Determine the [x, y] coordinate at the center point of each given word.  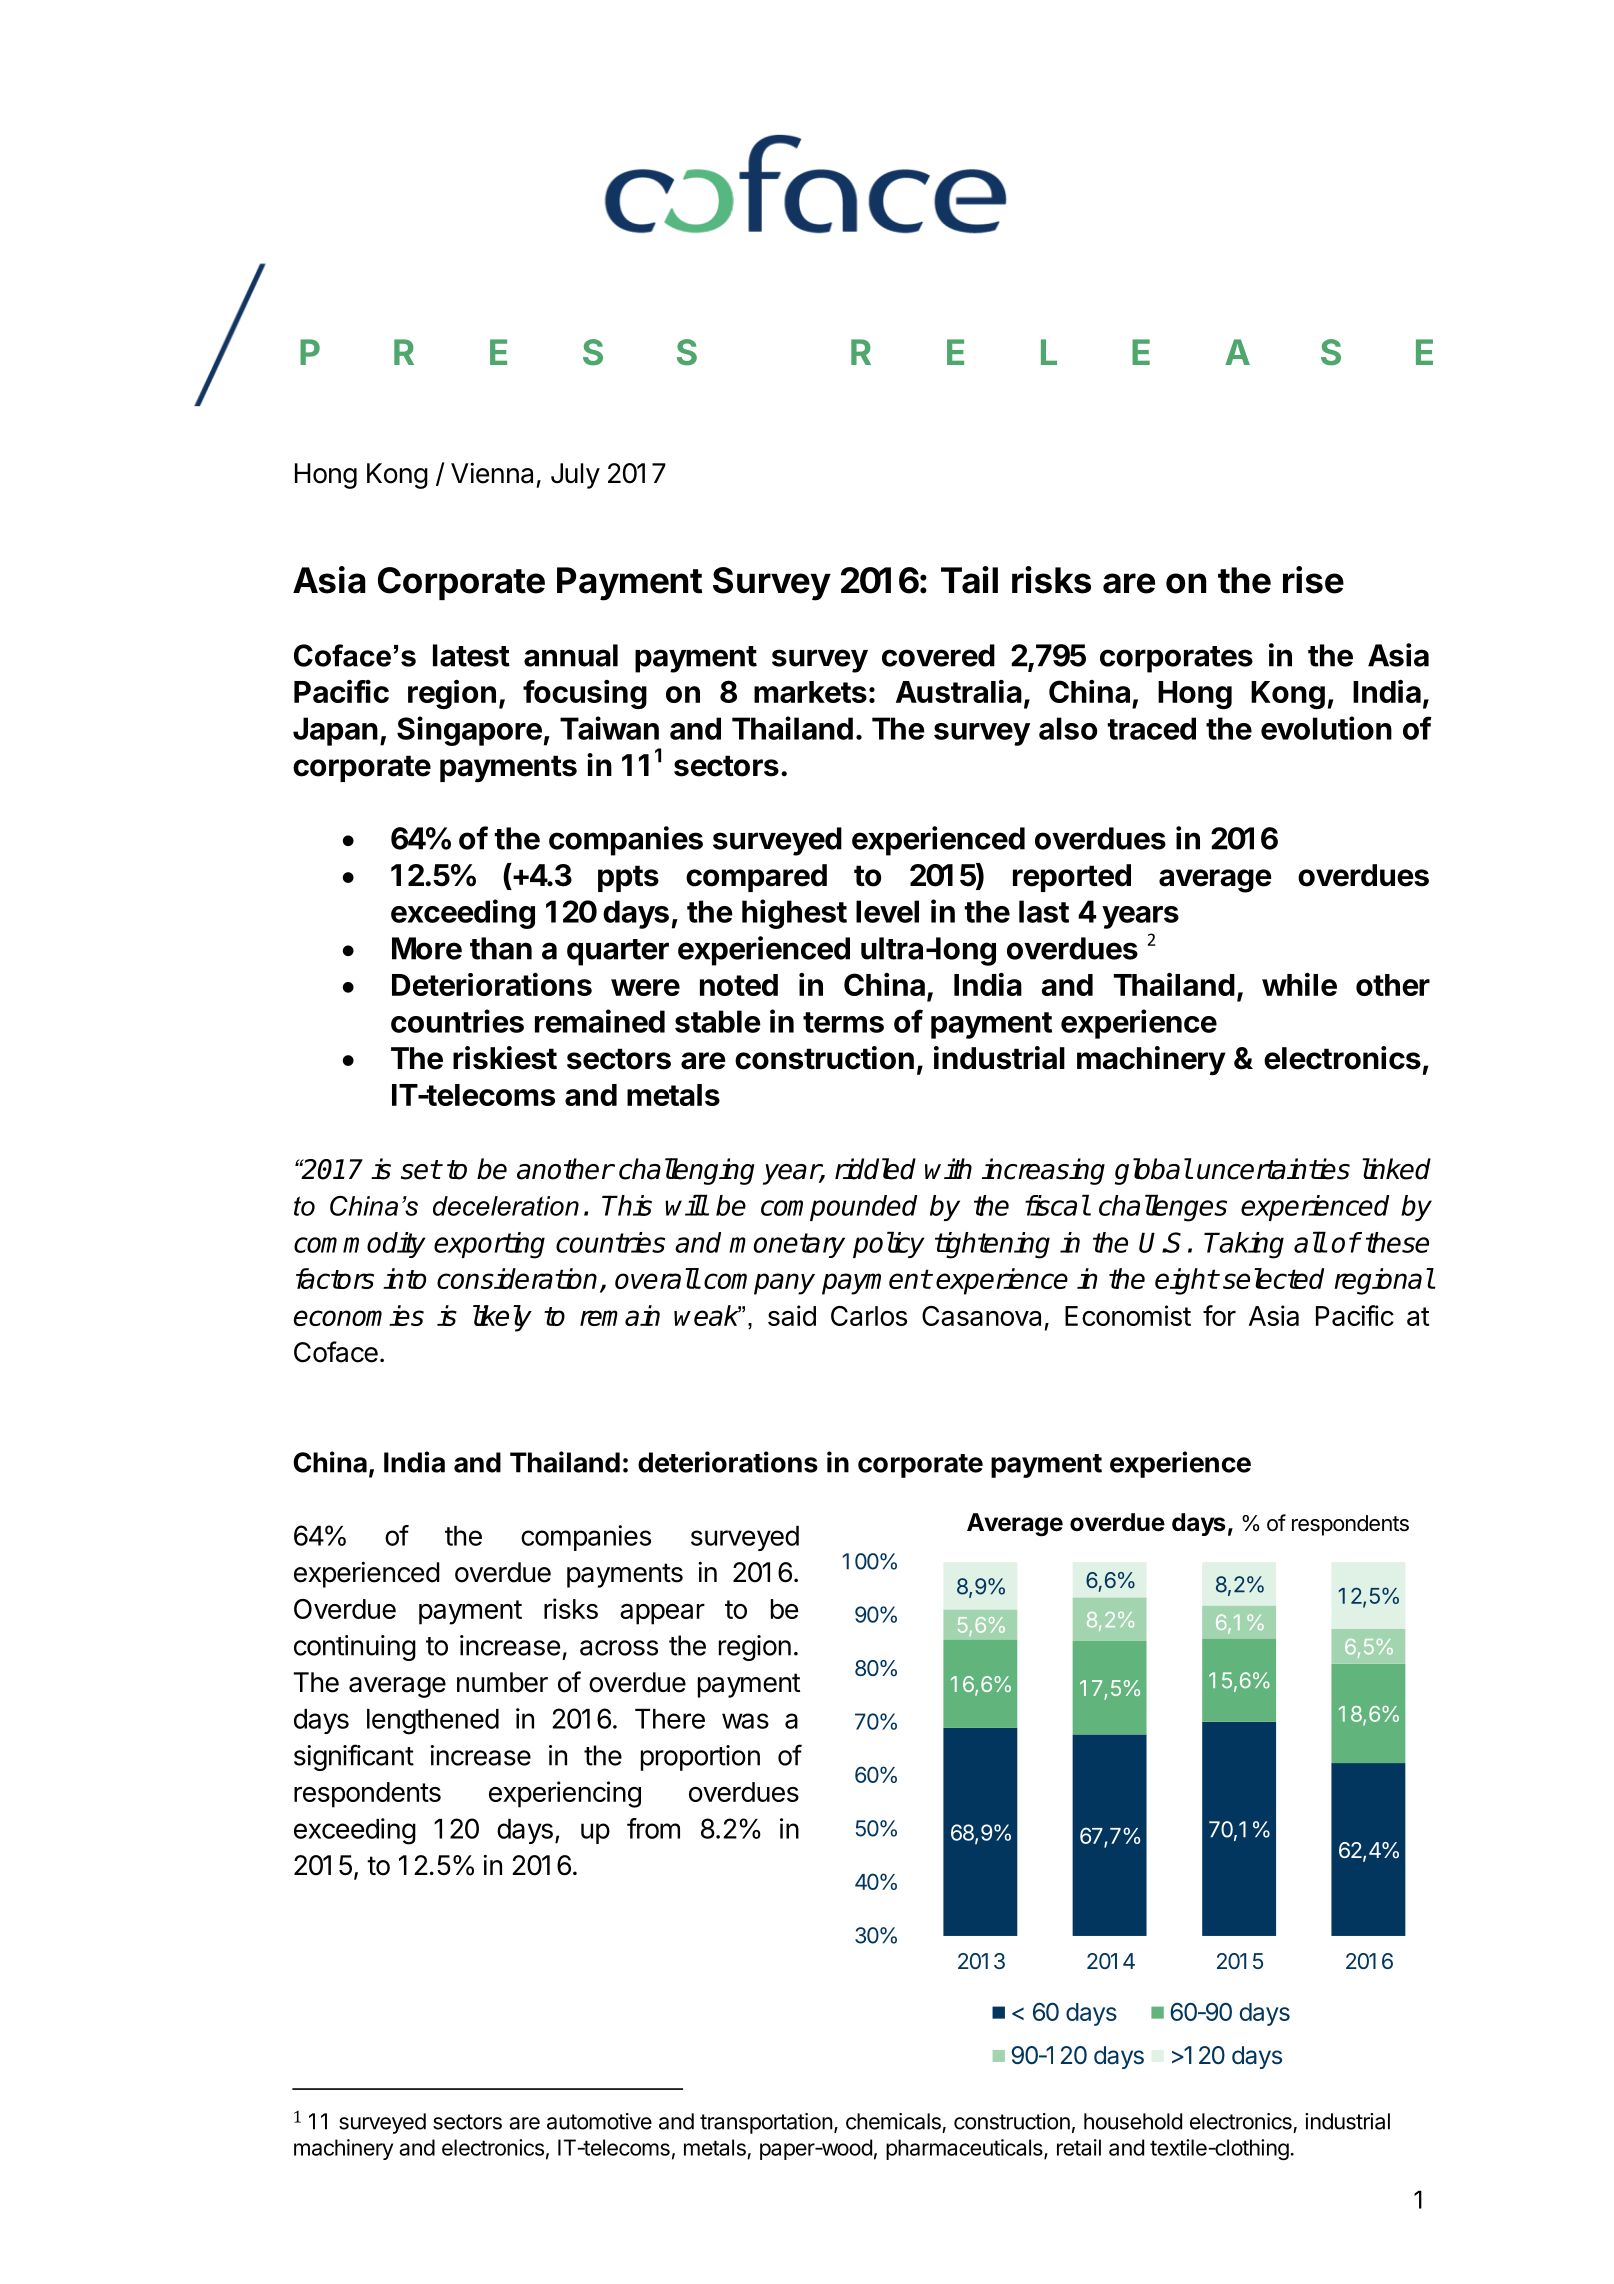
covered [938, 655]
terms [843, 1022]
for [1219, 1315]
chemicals [893, 2121]
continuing [355, 1648]
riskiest [505, 1058]
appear [662, 1614]
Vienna [492, 473]
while [1299, 984]
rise [1313, 580]
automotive [599, 2121]
